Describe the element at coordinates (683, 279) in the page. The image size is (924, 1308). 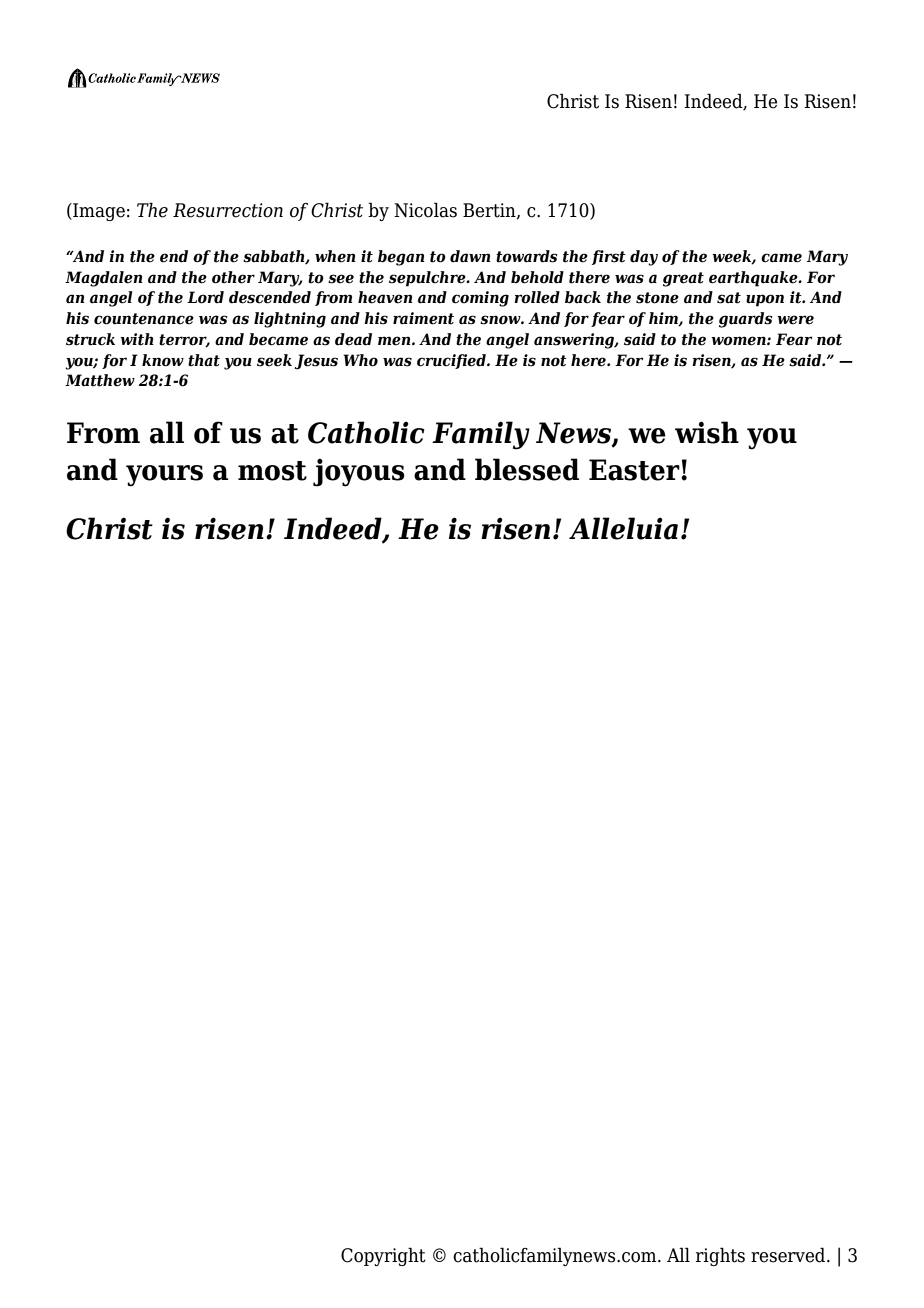
I see `great` at that location.
